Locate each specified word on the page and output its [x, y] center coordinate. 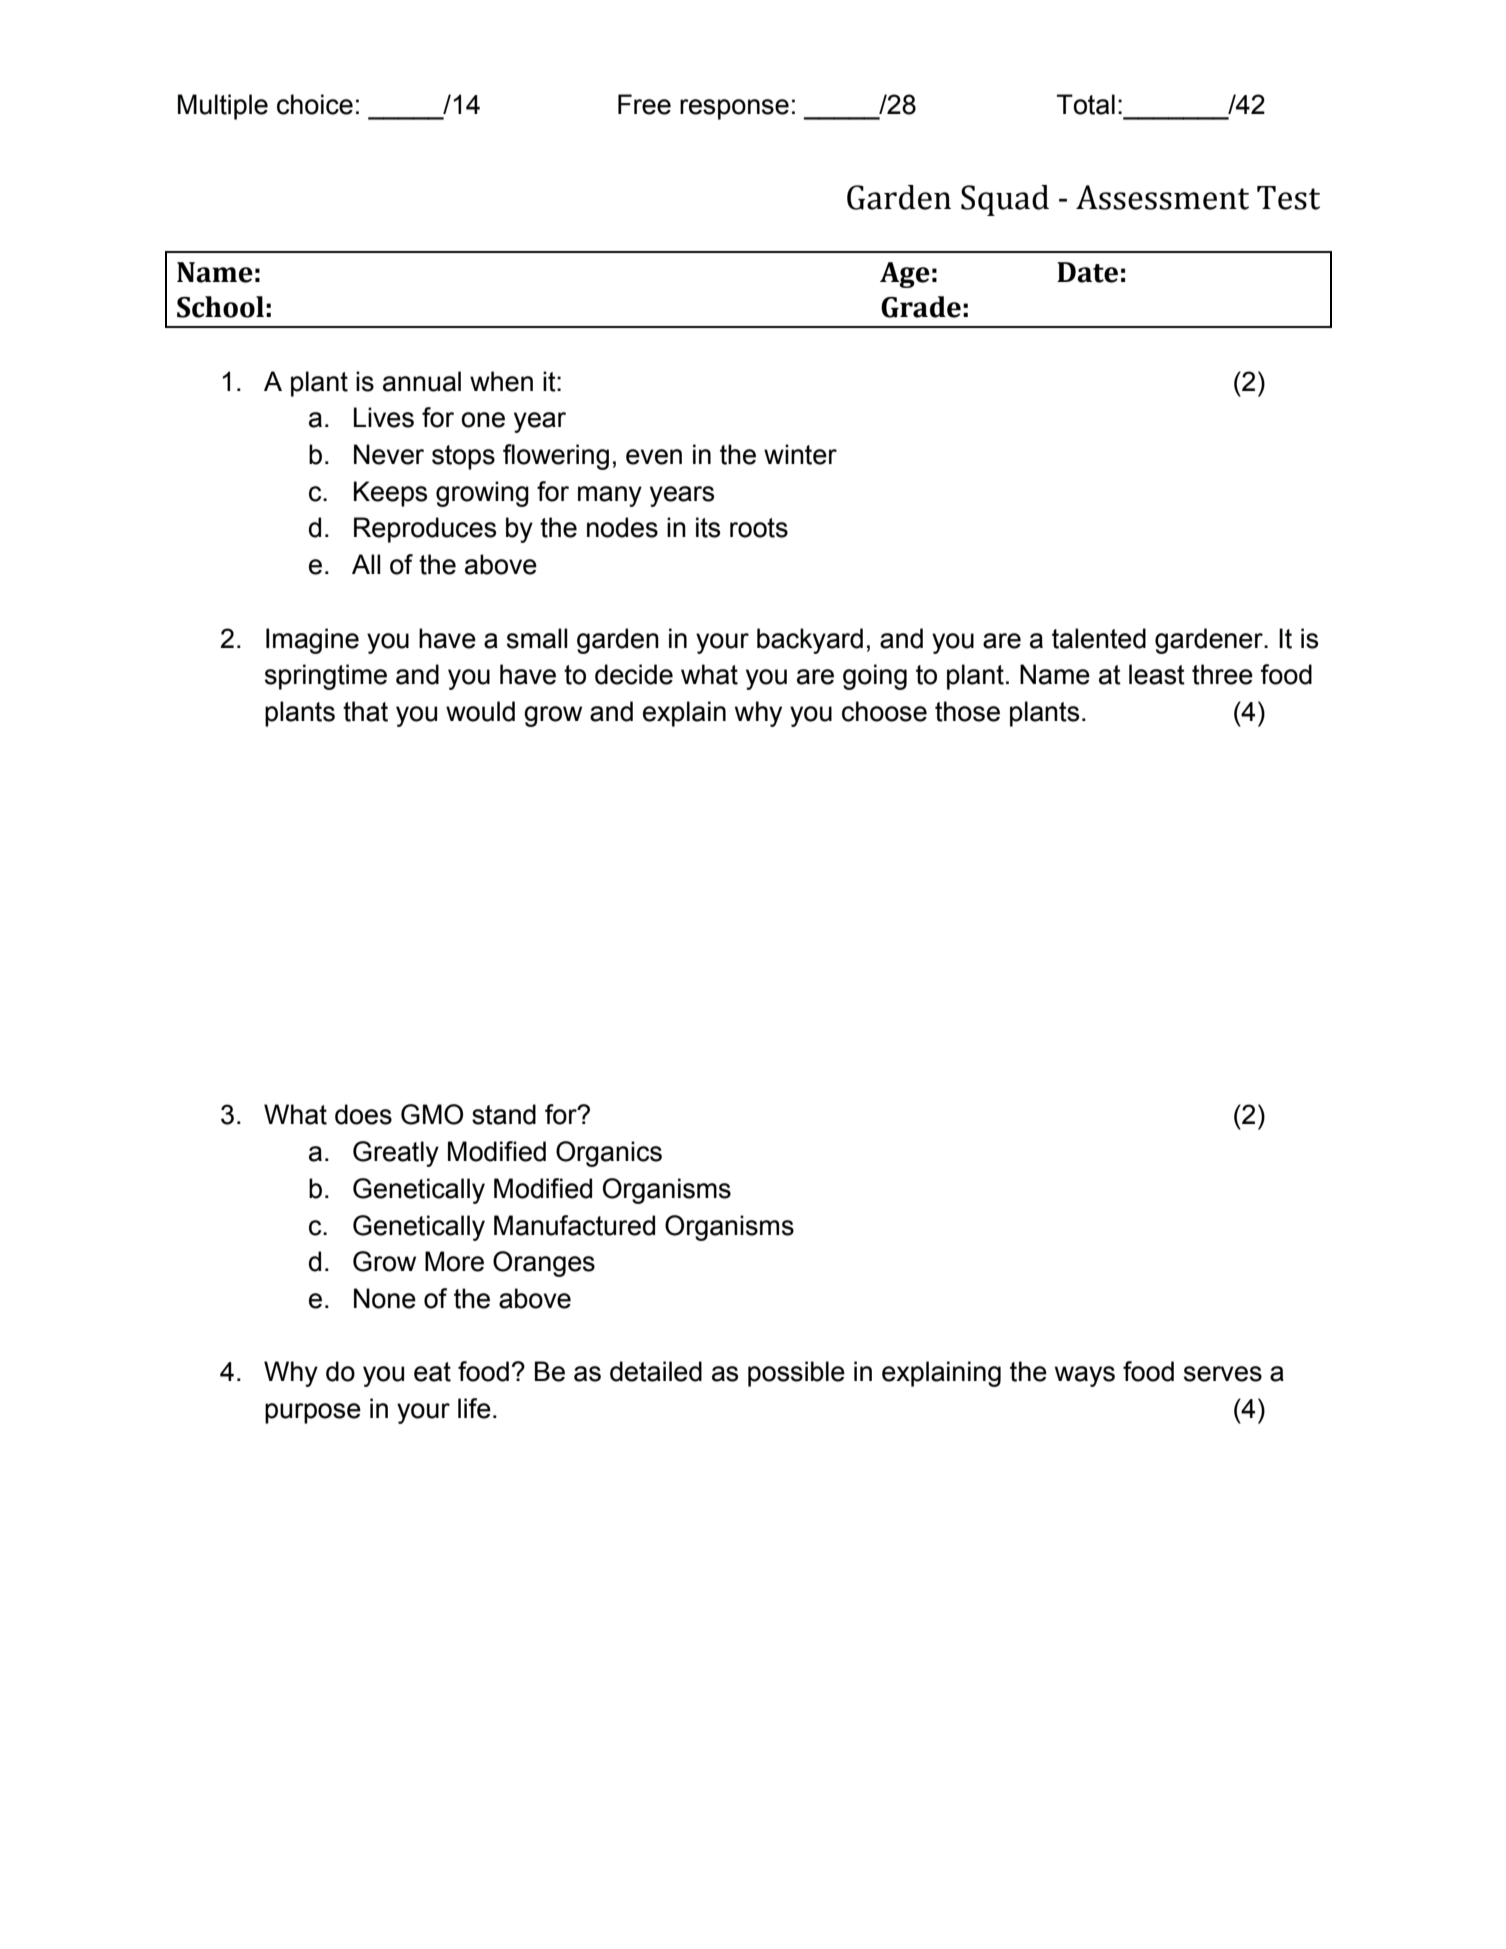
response [734, 109]
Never [389, 454]
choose [884, 711]
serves [1223, 1374]
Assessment [1162, 197]
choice [315, 104]
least [1157, 674]
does [363, 1114]
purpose [313, 1413]
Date [1087, 272]
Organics [609, 1154]
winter [800, 454]
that [365, 711]
